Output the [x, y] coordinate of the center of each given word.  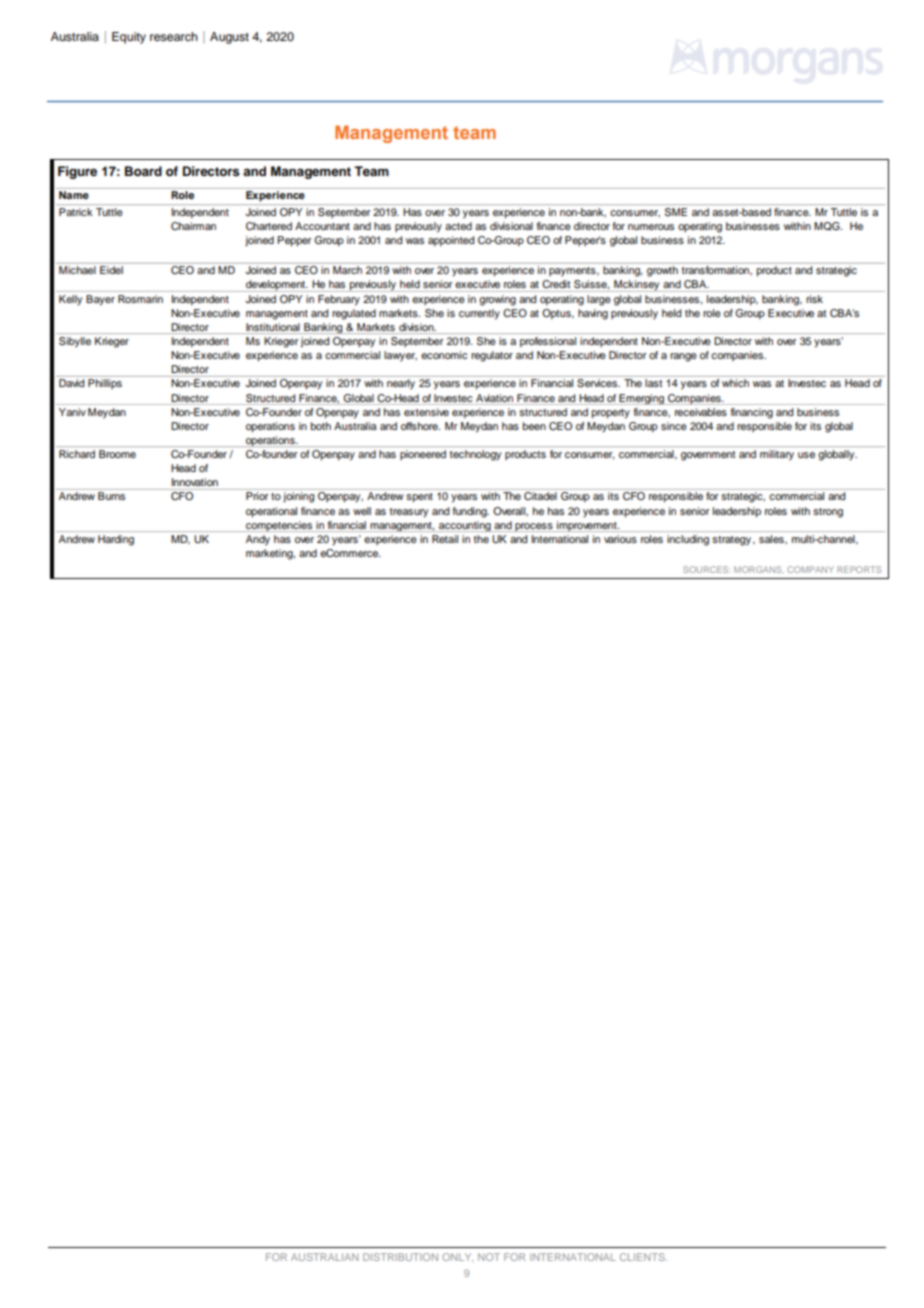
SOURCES [706, 569]
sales [772, 539]
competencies [279, 526]
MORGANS [759, 569]
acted [458, 226]
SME [676, 212]
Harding [116, 540]
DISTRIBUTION [400, 1257]
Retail [445, 539]
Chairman [193, 226]
